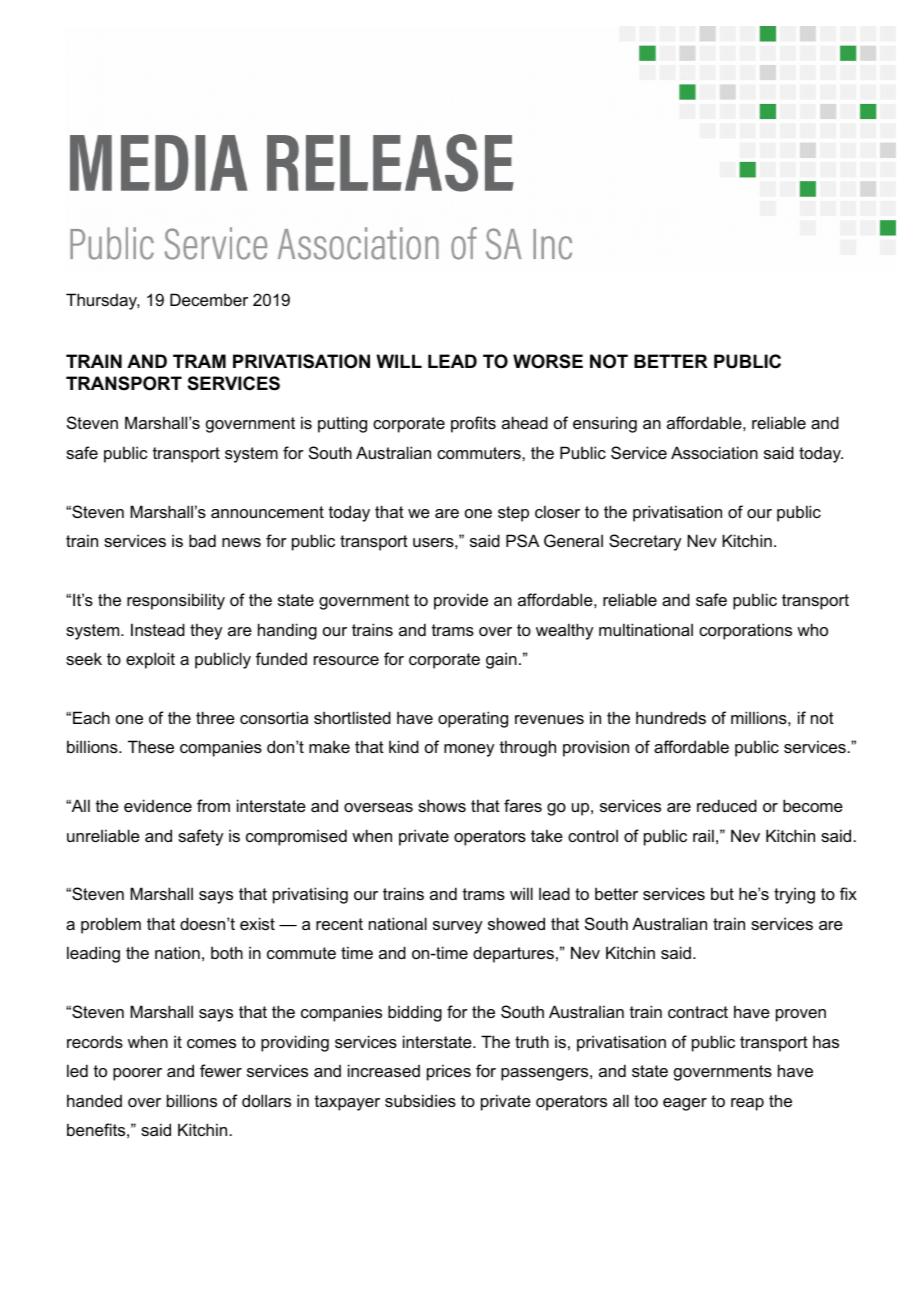  What do you see at coordinates (176, 601) in the image?
I see `responsibility` at bounding box center [176, 601].
